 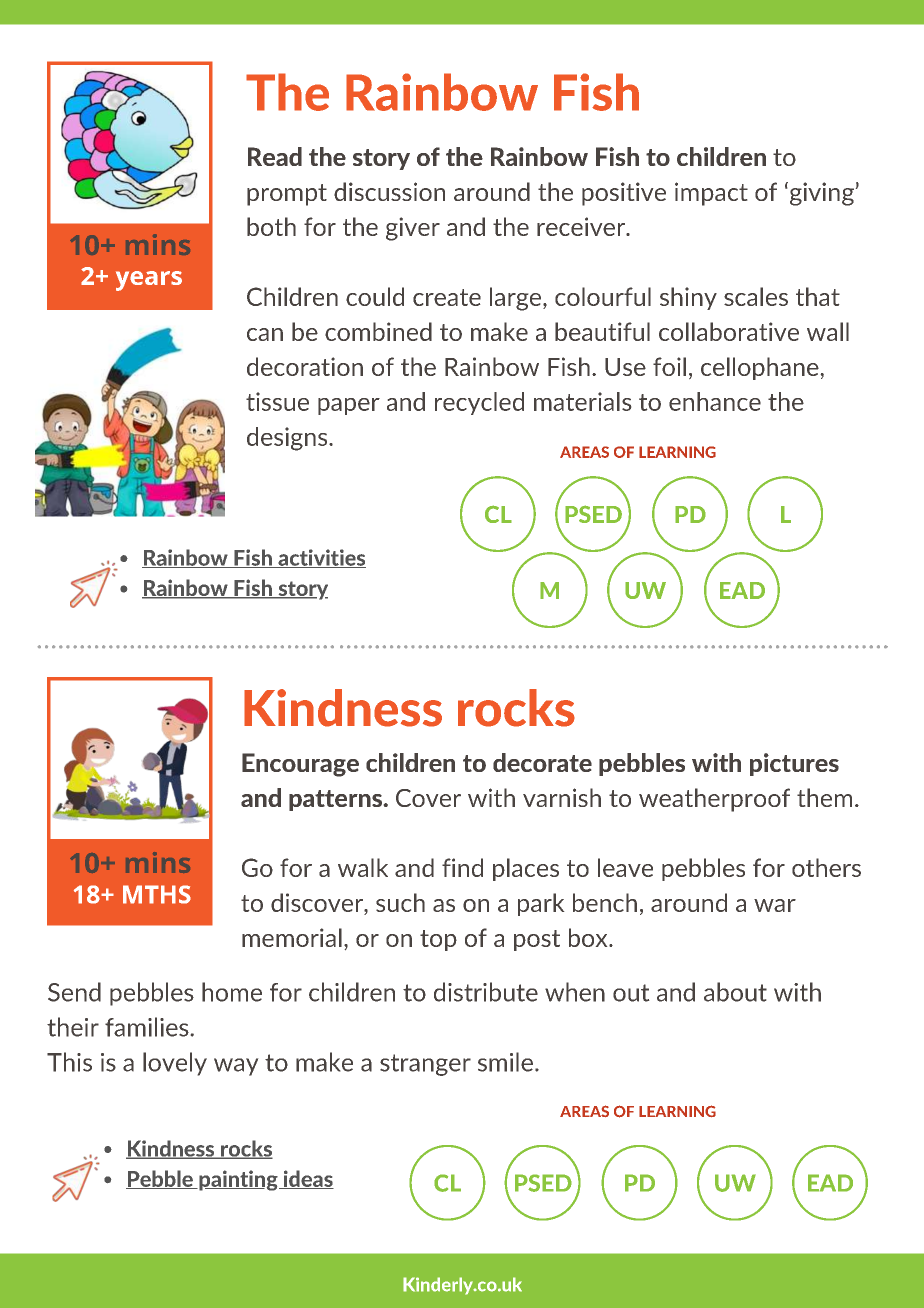 What do you see at coordinates (735, 992) in the page?
I see `about` at bounding box center [735, 992].
